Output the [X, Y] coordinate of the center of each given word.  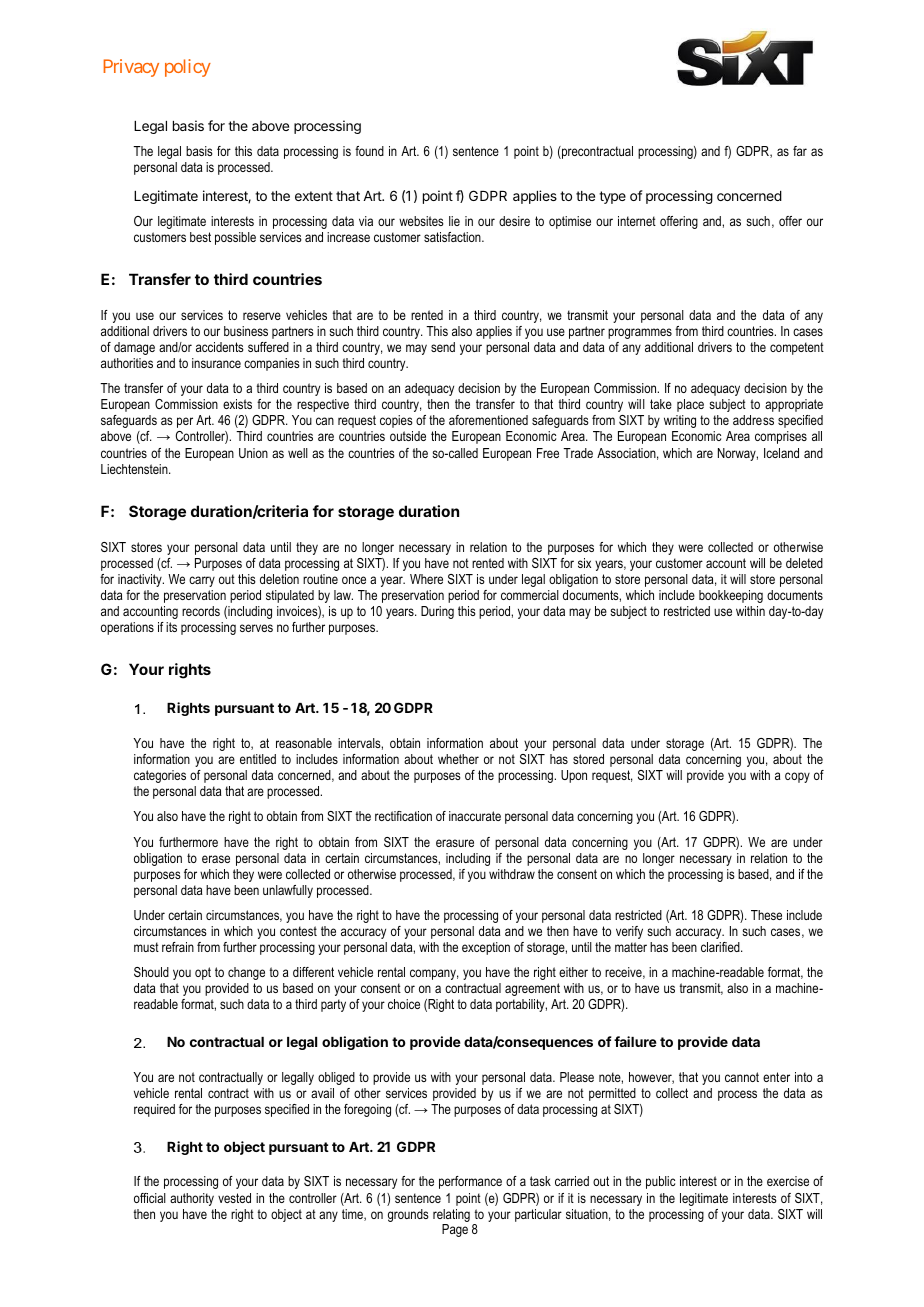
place [690, 405]
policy [188, 68]
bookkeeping [731, 596]
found [369, 151]
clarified [721, 947]
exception [486, 948]
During [437, 612]
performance [470, 1182]
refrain [178, 947]
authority [192, 1199]
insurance [216, 363]
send [443, 347]
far [800, 151]
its [171, 627]
